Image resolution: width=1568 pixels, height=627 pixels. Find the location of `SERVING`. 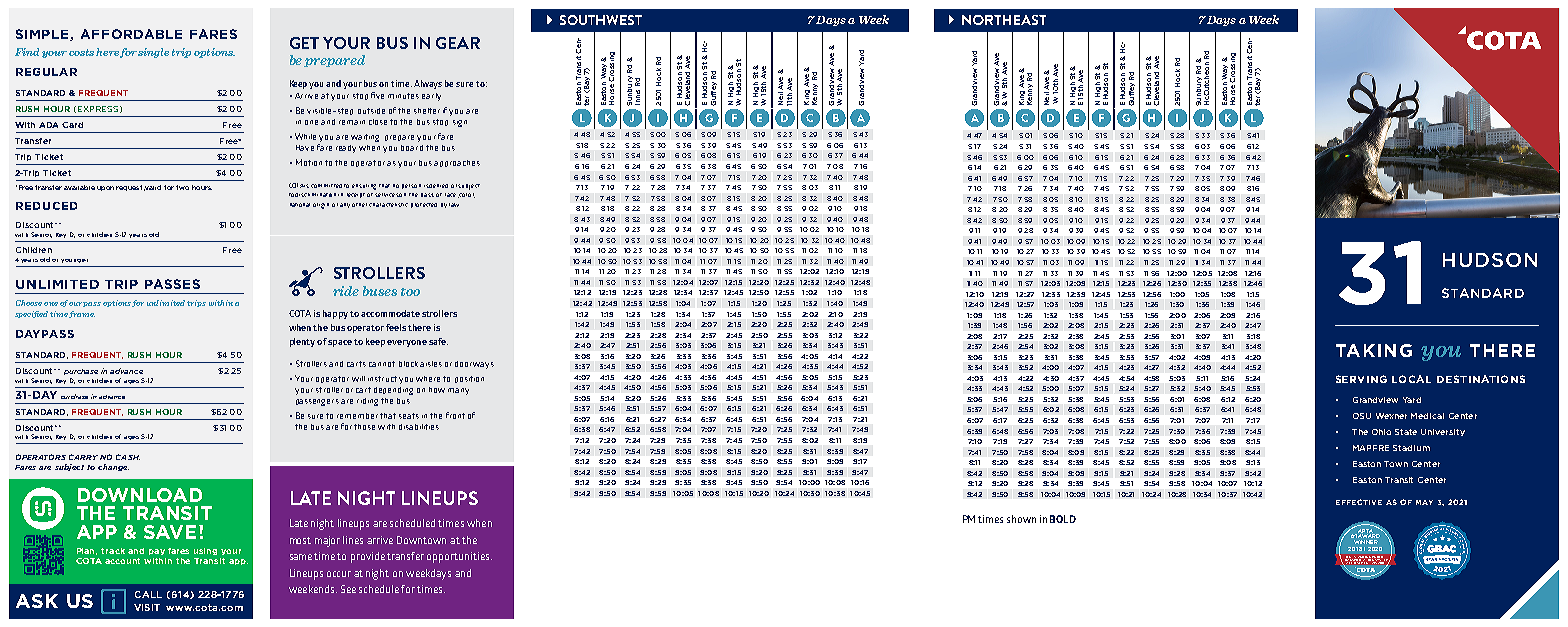

SERVING is located at coordinates (1361, 379).
